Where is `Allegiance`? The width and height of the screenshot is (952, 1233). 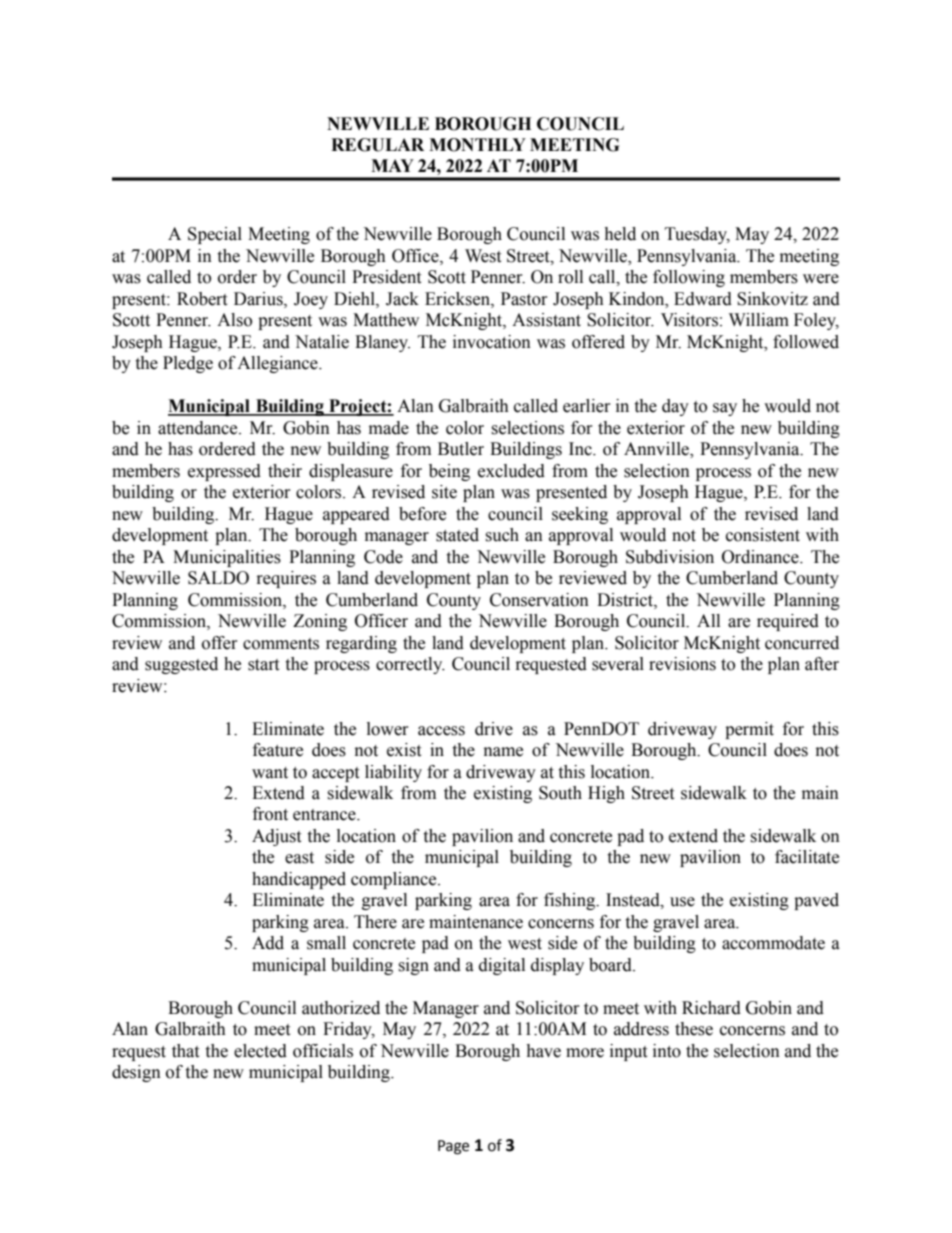
Allegiance is located at coordinates (278, 364).
